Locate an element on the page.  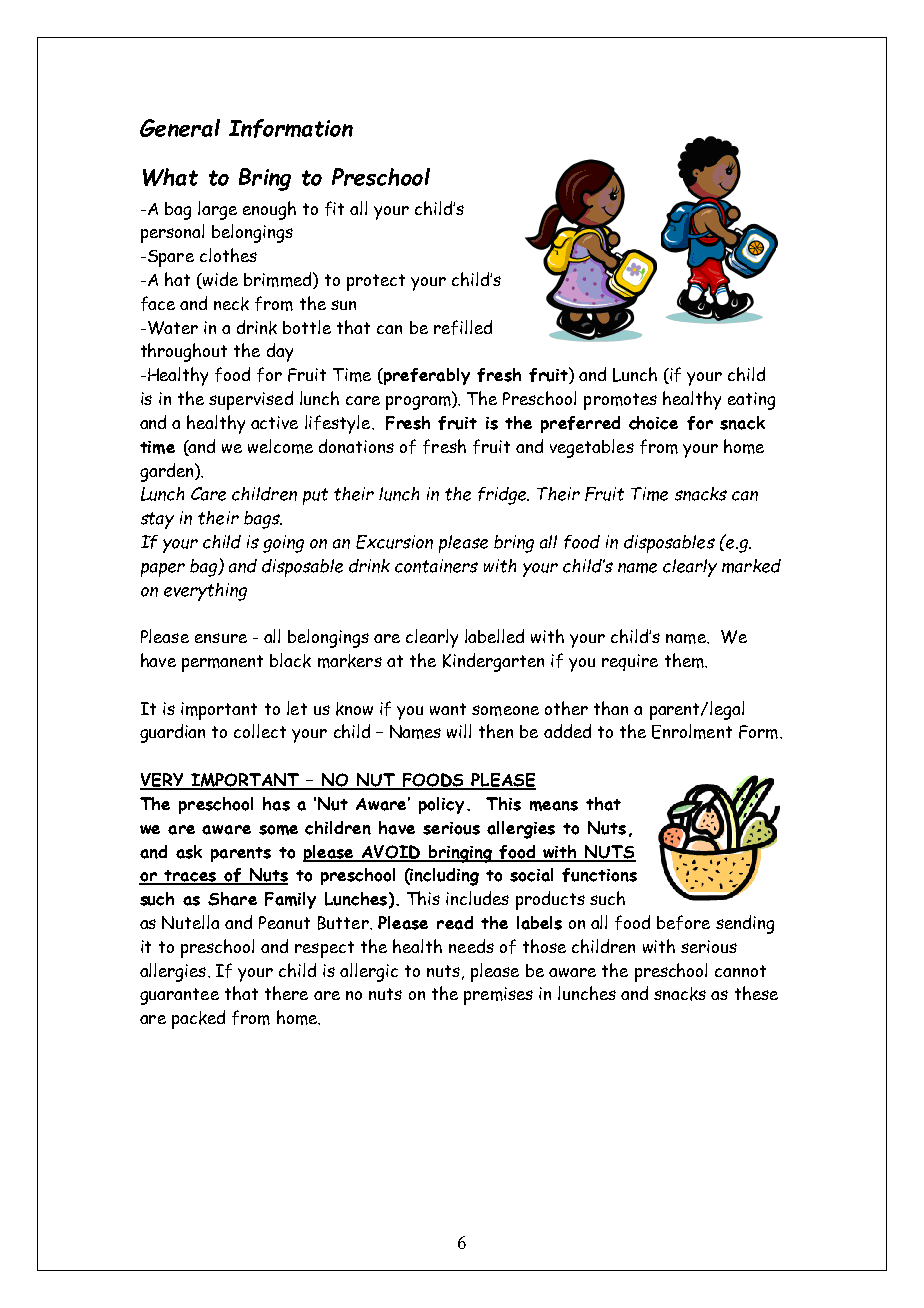
fit is located at coordinates (334, 208).
